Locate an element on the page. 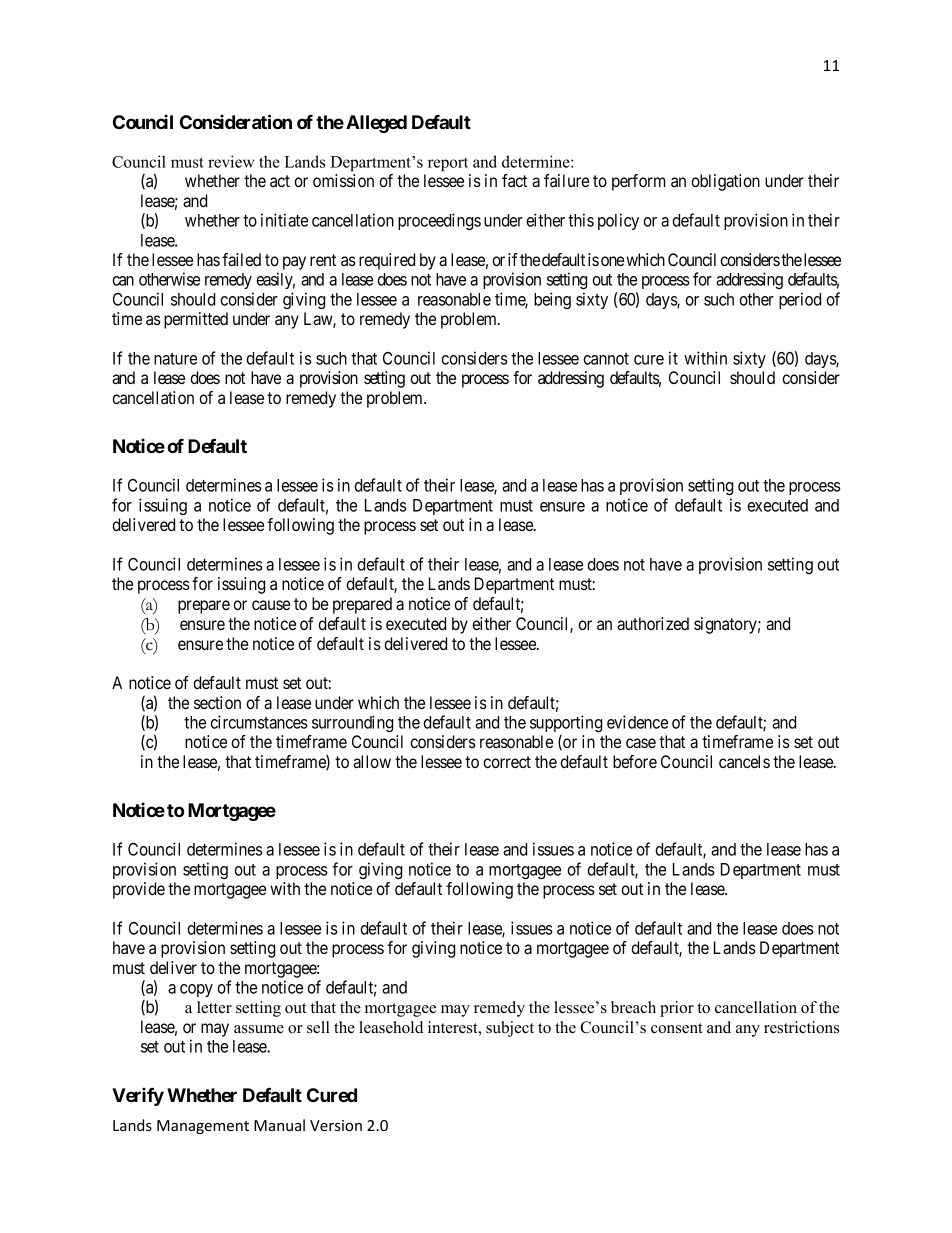 Image resolution: width=952 pixels, height=1233 pixels. Management is located at coordinates (203, 1127).
